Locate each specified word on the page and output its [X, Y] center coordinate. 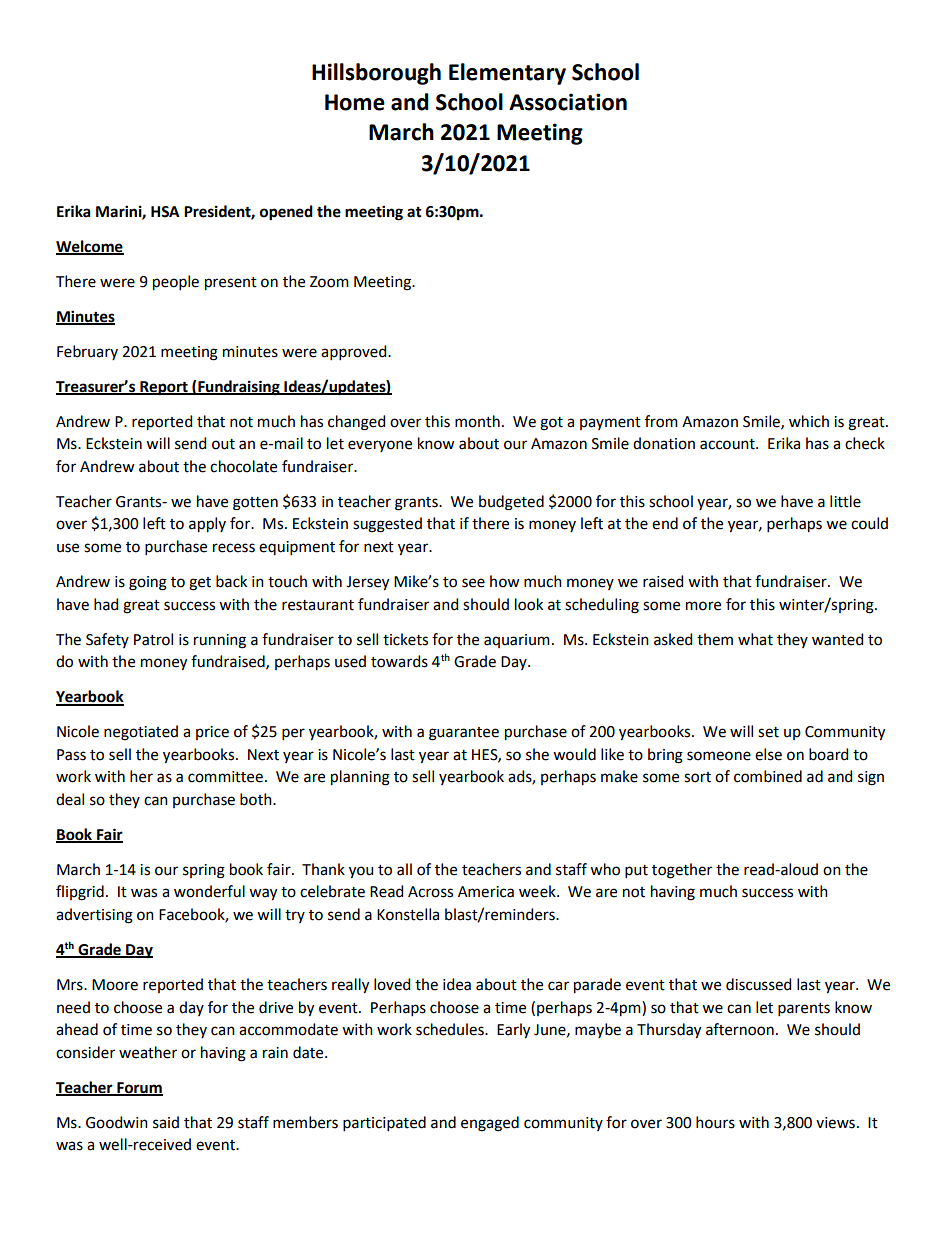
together [682, 871]
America [486, 892]
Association [568, 102]
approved [355, 352]
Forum [139, 1088]
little [845, 501]
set [768, 732]
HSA [165, 212]
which [809, 421]
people [176, 283]
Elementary [507, 74]
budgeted [511, 503]
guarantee [464, 734]
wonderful [209, 891]
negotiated [141, 733]
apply [207, 525]
